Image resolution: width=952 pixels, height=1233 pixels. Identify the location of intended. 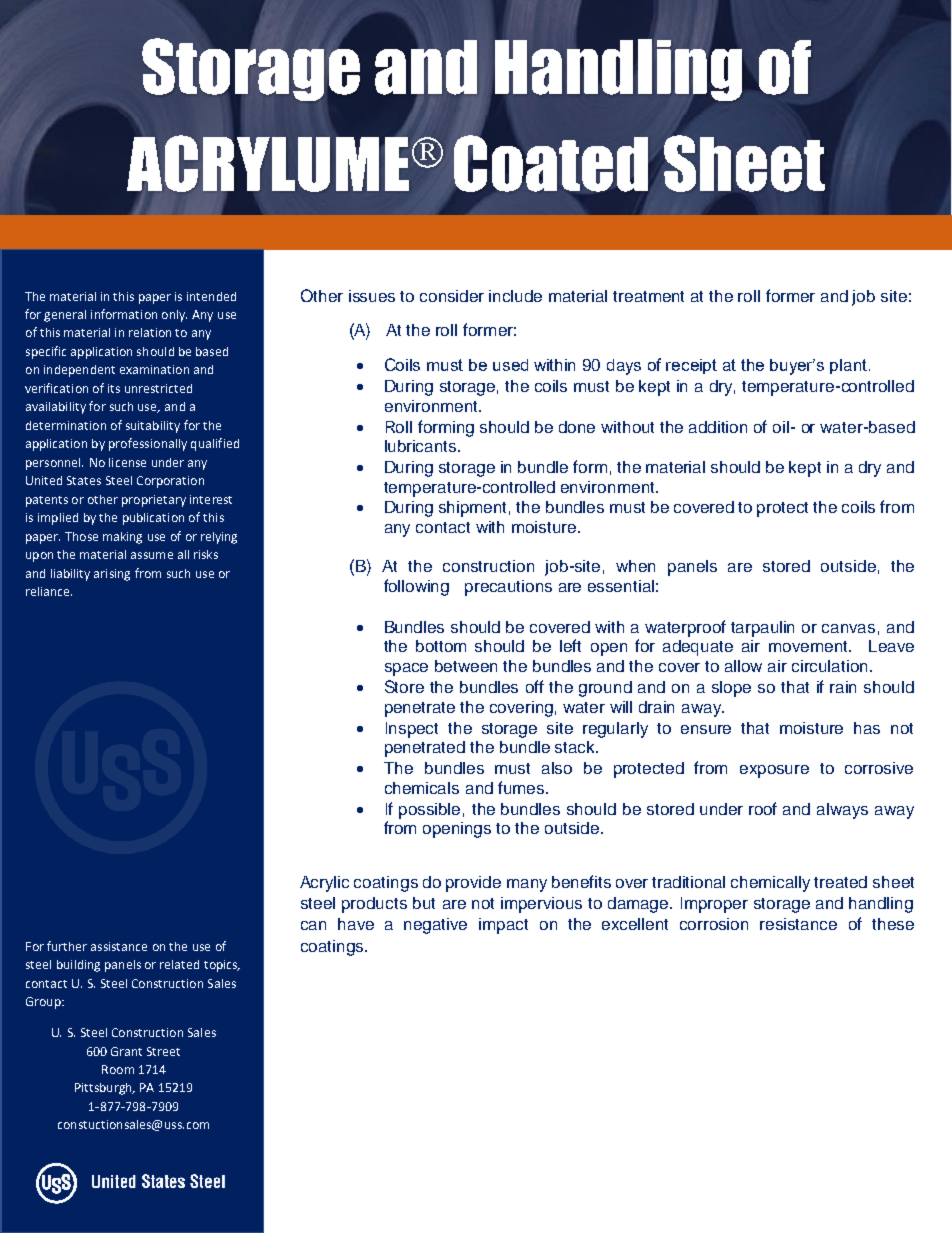
(211, 296).
